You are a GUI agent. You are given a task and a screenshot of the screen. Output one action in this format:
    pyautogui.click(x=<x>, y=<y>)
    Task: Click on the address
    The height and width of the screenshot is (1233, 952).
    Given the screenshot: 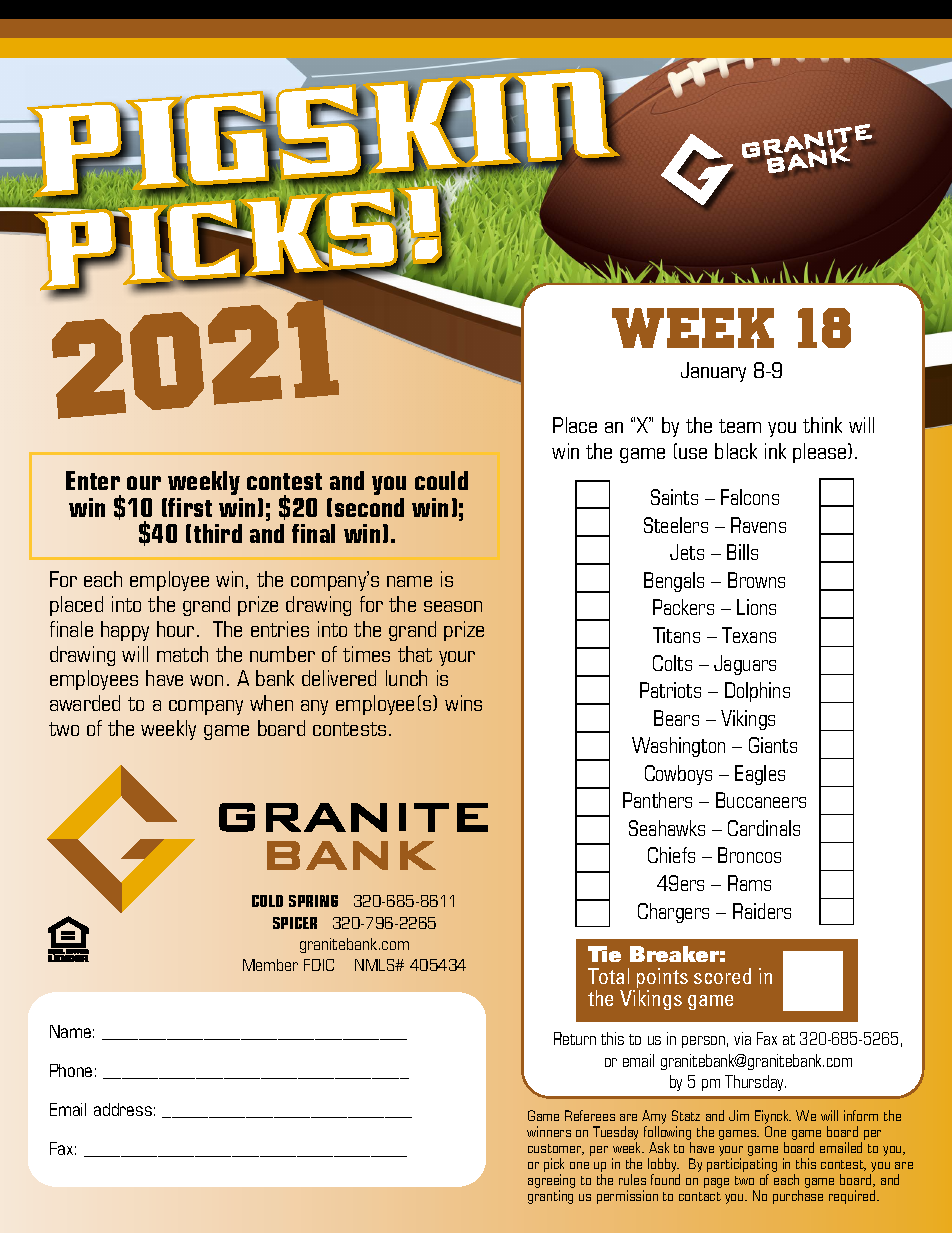 What is the action you would take?
    pyautogui.click(x=123, y=1109)
